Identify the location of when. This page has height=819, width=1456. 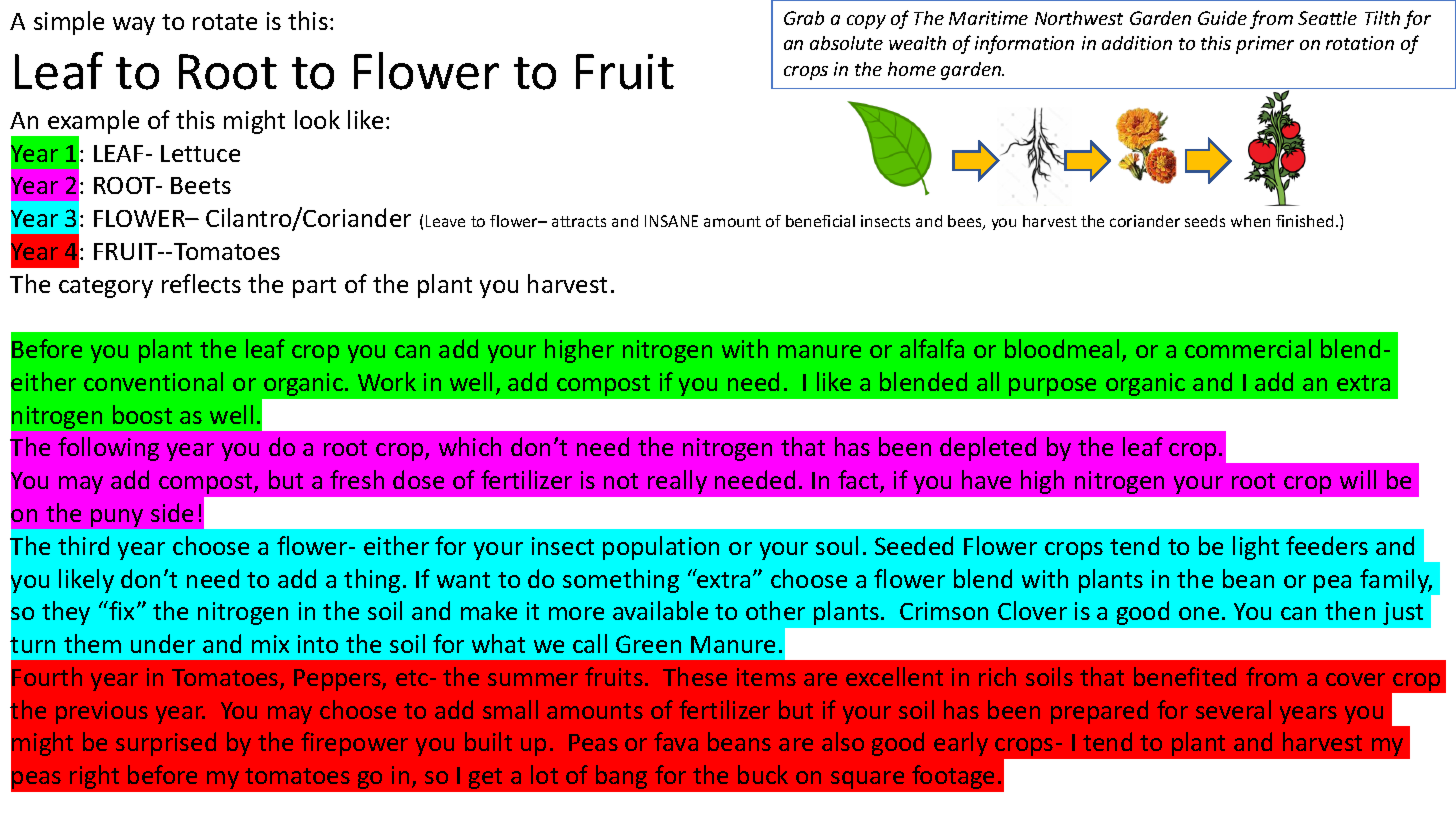
(1250, 221).
